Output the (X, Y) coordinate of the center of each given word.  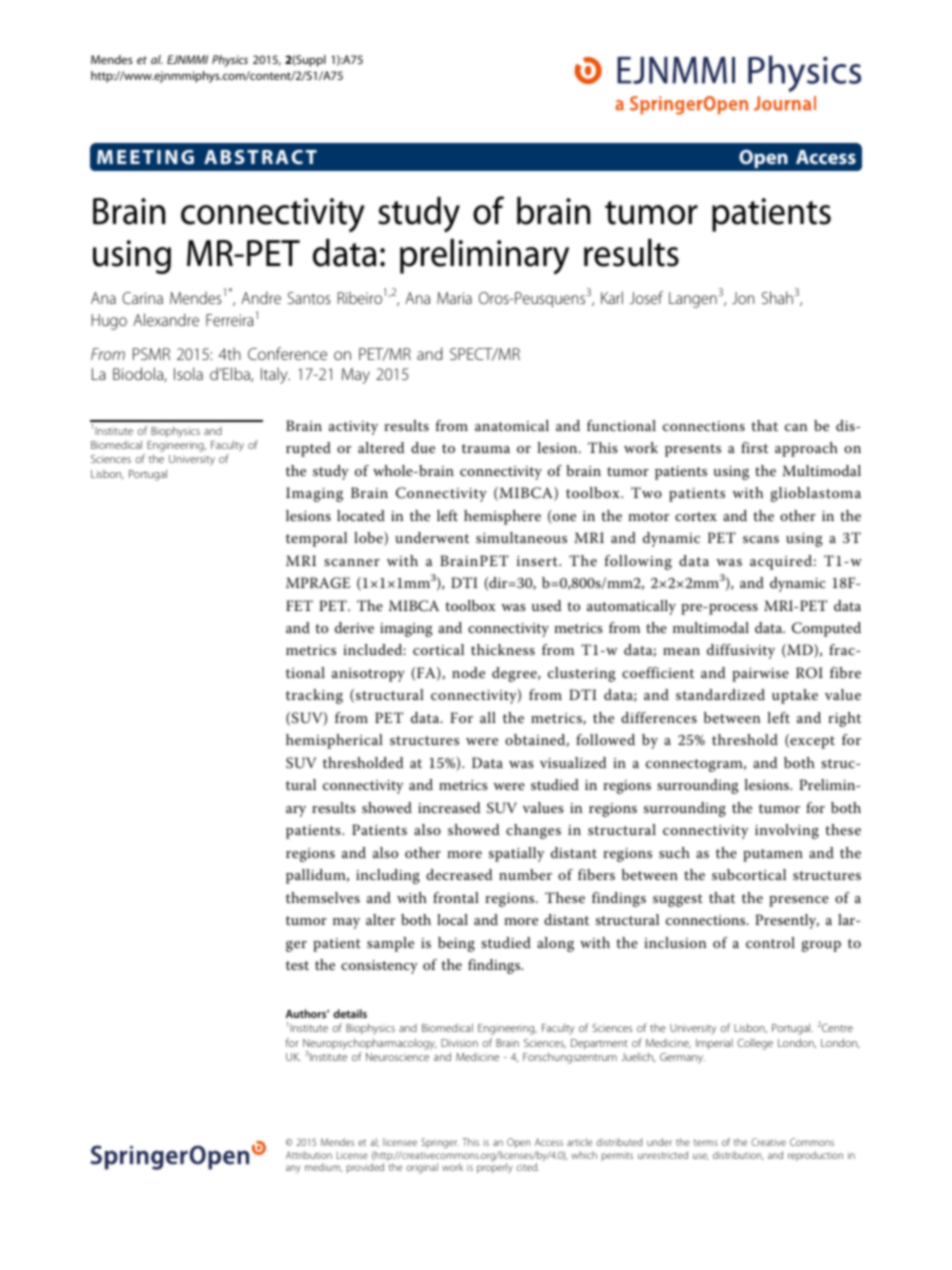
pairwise (760, 675)
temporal (316, 539)
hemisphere (502, 517)
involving (787, 831)
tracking (314, 696)
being (456, 944)
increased (449, 807)
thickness (503, 649)
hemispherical (334, 741)
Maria (454, 298)
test (297, 965)
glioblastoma (816, 494)
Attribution (309, 1155)
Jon (743, 298)
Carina (142, 298)
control (770, 942)
